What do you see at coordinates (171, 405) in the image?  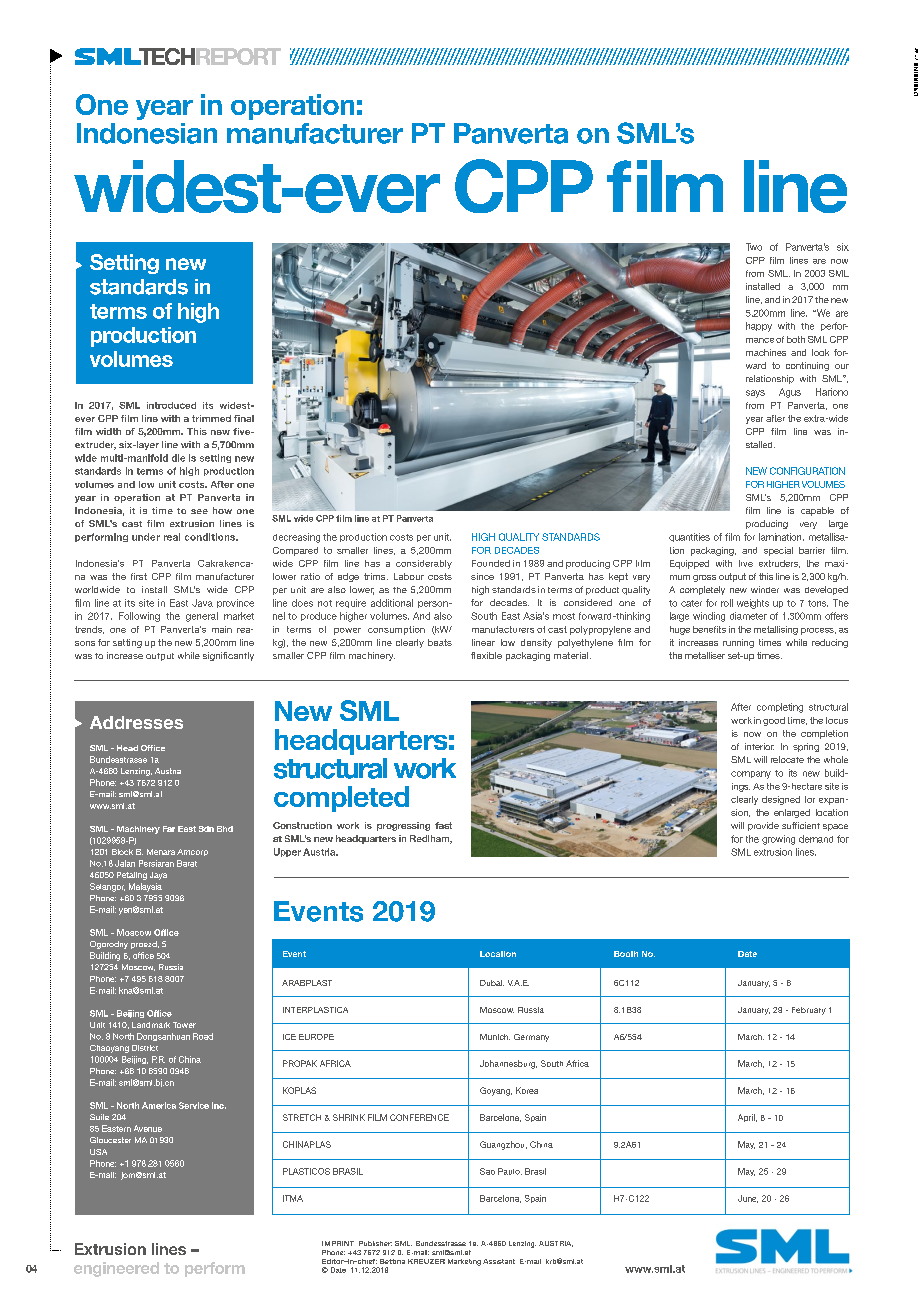 I see `introduced` at bounding box center [171, 405].
